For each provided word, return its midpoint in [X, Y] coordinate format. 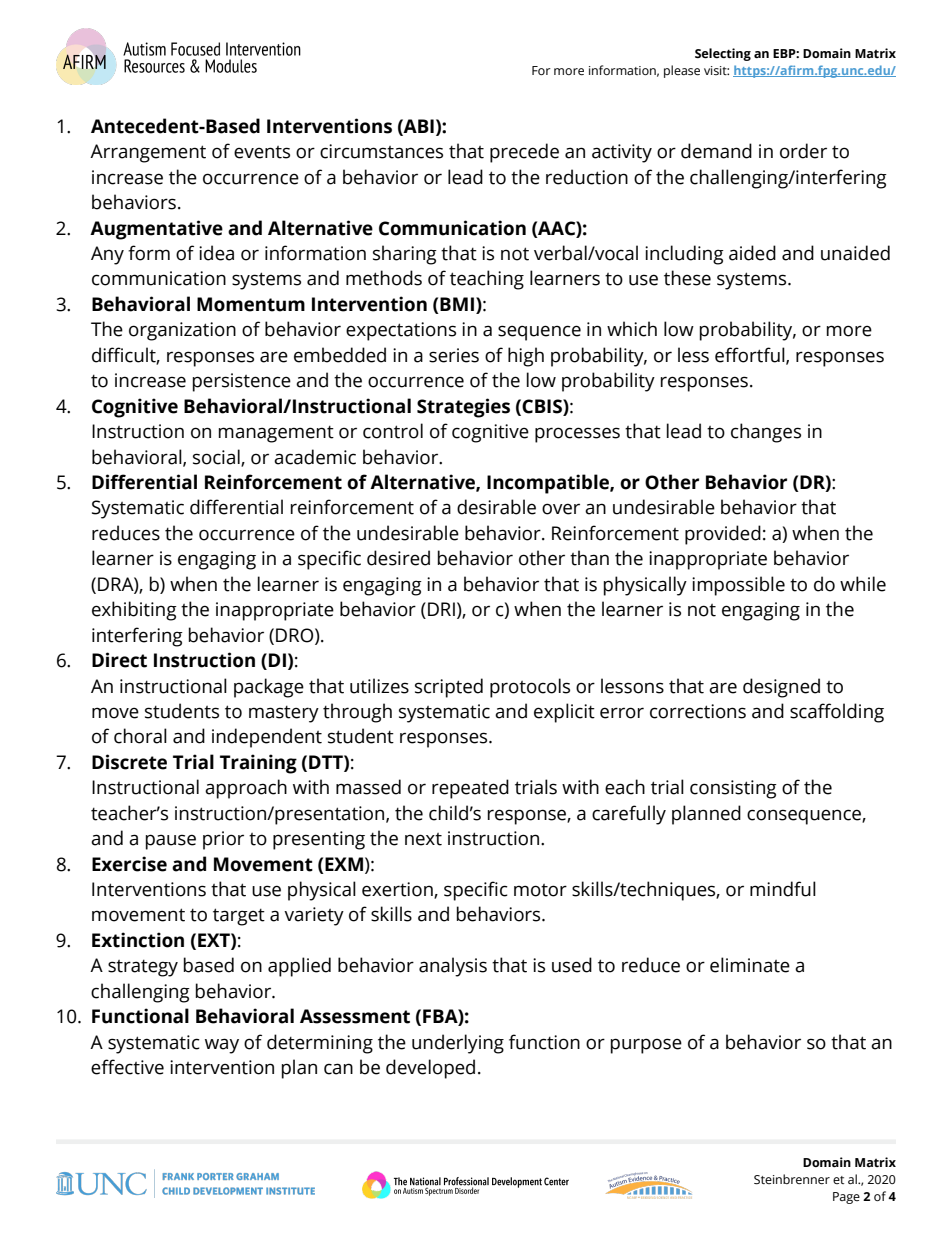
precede [524, 153]
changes [766, 433]
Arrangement [148, 153]
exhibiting [134, 611]
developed [430, 1069]
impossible [738, 586]
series [454, 355]
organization [182, 331]
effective [127, 1067]
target [239, 917]
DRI [441, 609]
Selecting [723, 54]
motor [540, 890]
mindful [783, 889]
